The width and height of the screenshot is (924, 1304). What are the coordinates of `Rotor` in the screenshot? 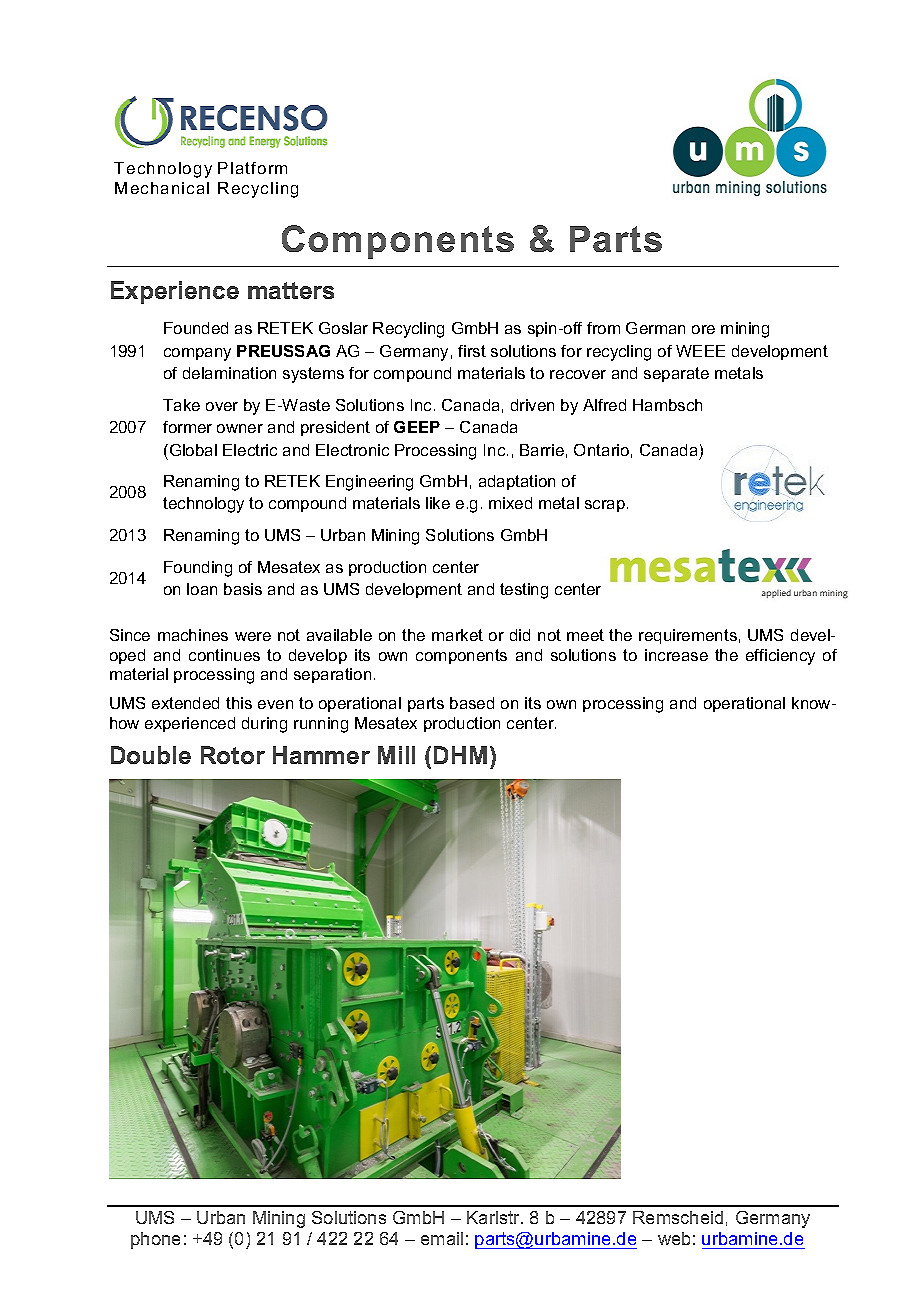 It's located at (233, 755).
